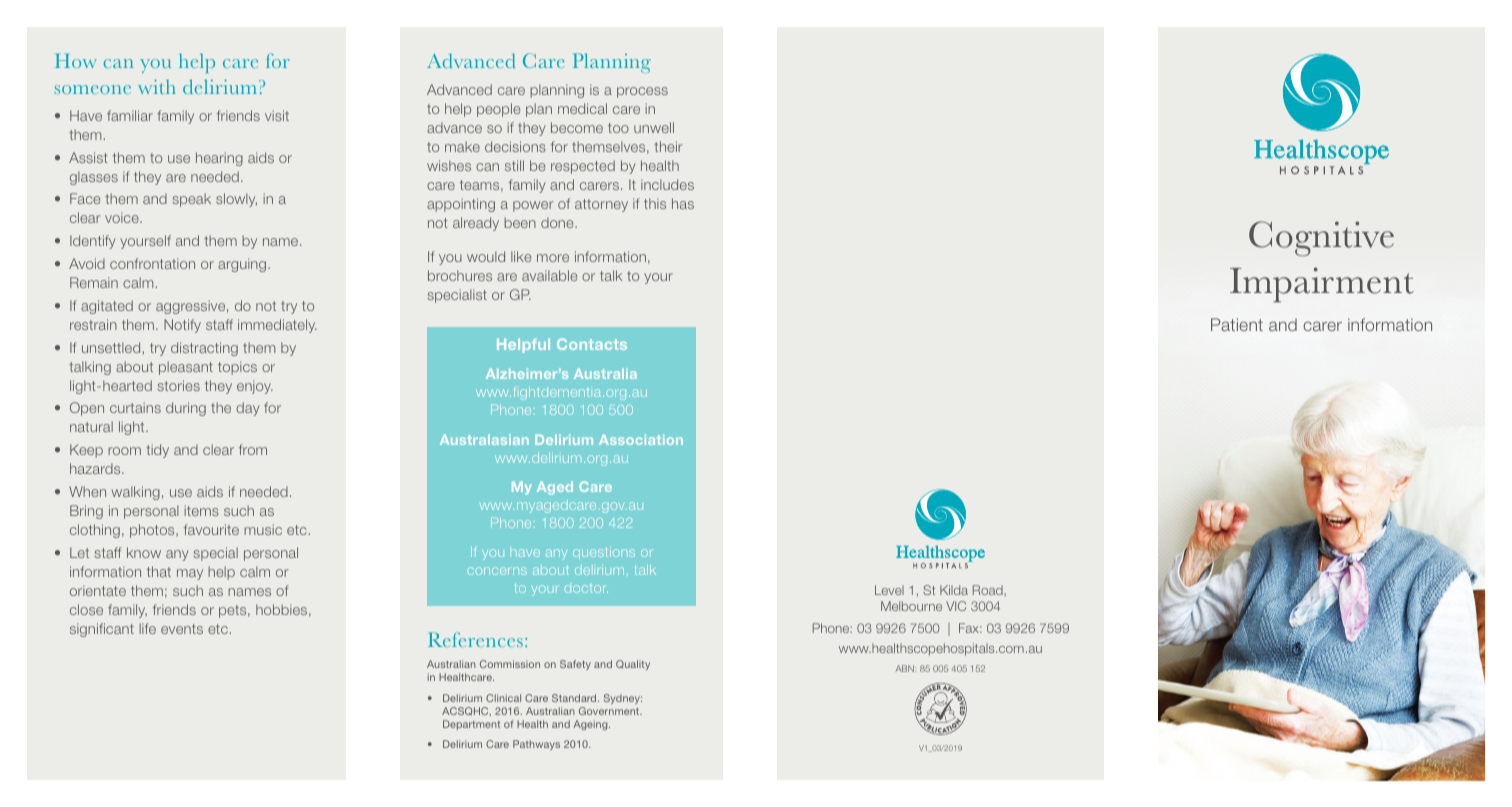 The image size is (1512, 807). I want to click on Ageing, so click(591, 725).
